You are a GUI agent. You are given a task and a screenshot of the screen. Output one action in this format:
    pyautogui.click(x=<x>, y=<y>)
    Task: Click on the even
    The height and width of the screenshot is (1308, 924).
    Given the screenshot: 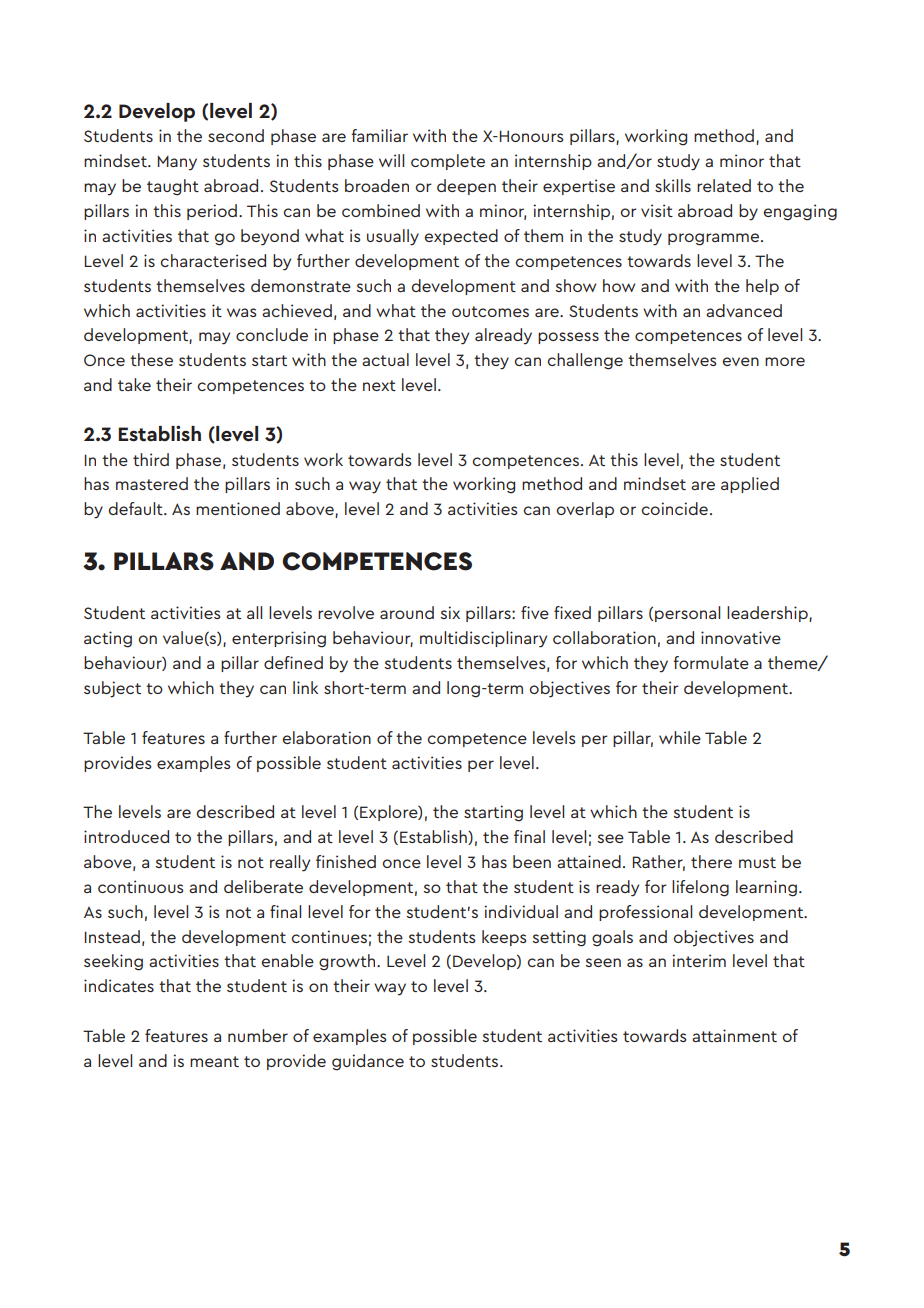 What is the action you would take?
    pyautogui.click(x=741, y=361)
